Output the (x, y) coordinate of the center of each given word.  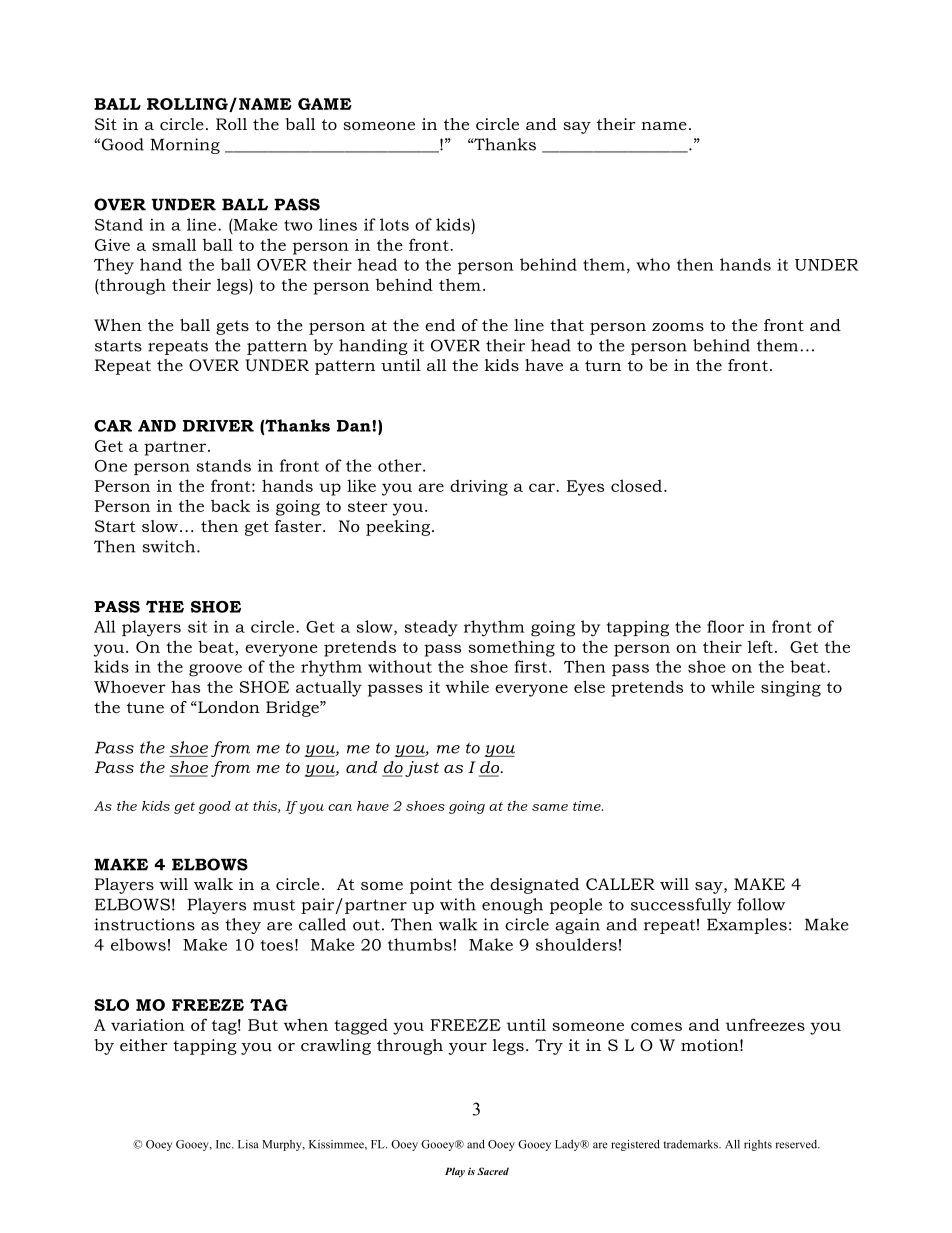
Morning (185, 146)
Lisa (248, 1144)
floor (725, 626)
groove (215, 670)
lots (394, 224)
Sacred (493, 1171)
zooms (678, 327)
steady (431, 628)
